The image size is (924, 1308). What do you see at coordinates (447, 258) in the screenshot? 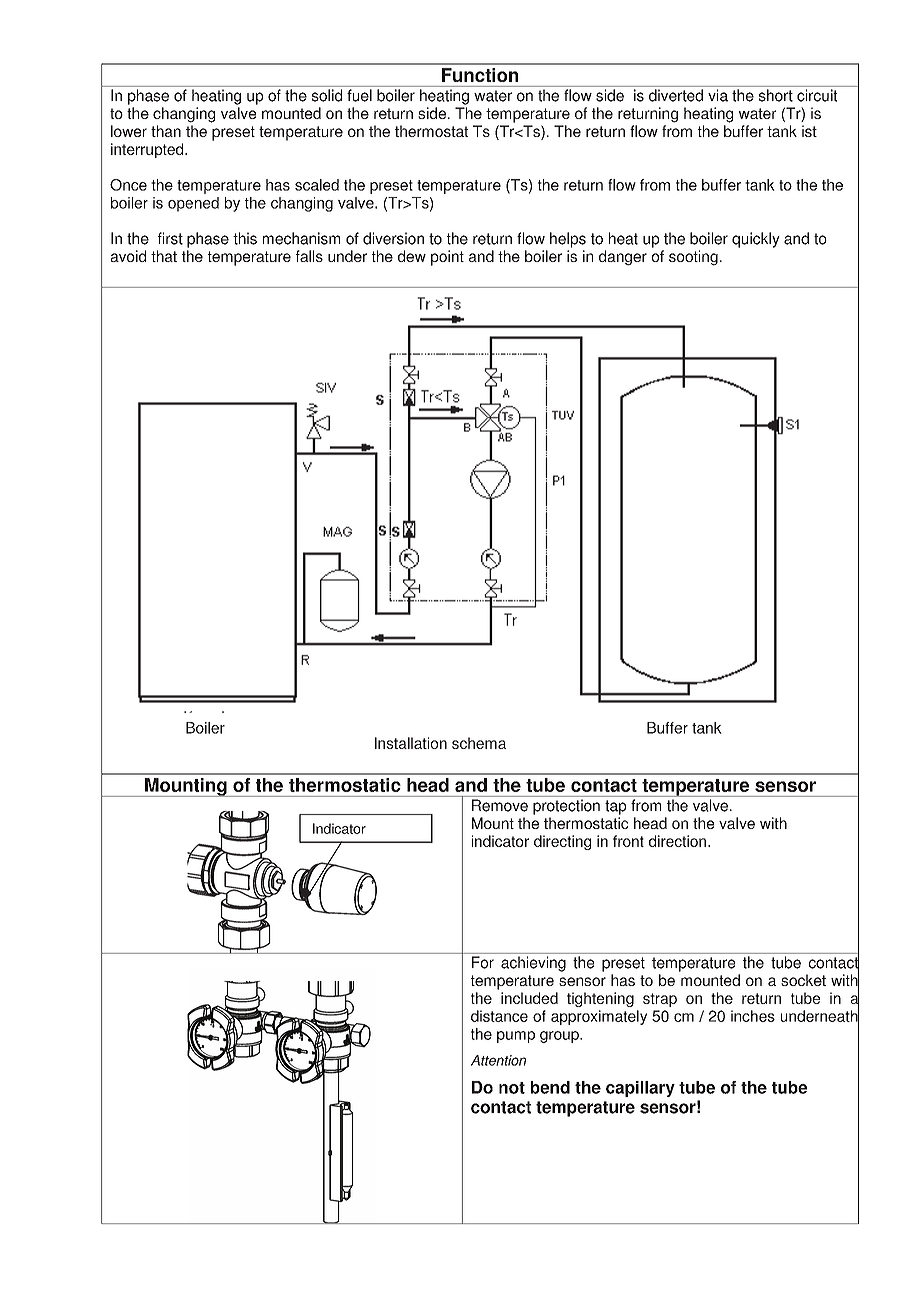
I see `point` at bounding box center [447, 258].
